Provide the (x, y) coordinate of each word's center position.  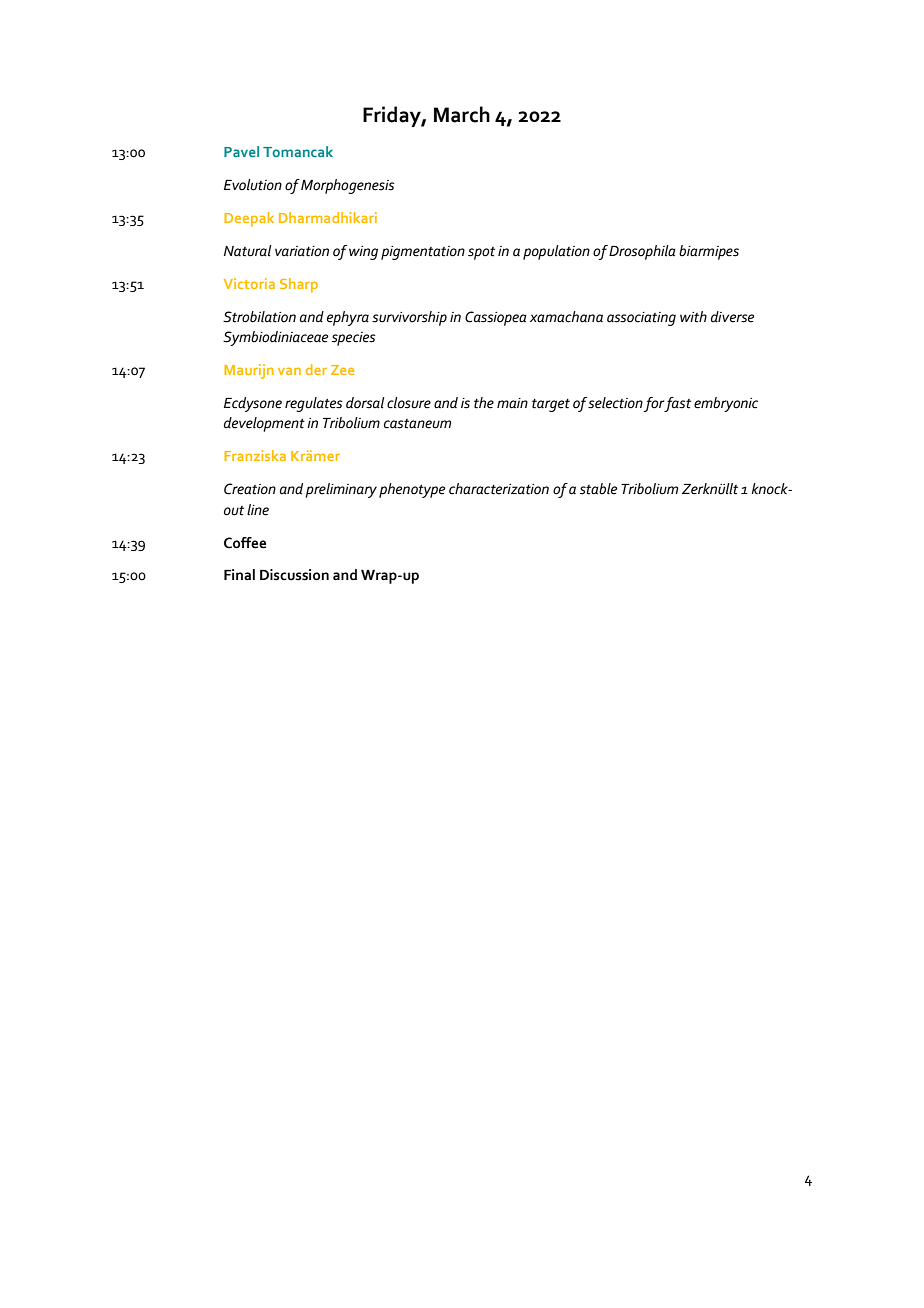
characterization (499, 489)
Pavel (241, 151)
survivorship (409, 318)
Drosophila (642, 252)
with (693, 317)
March (462, 114)
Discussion (294, 575)
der (316, 369)
